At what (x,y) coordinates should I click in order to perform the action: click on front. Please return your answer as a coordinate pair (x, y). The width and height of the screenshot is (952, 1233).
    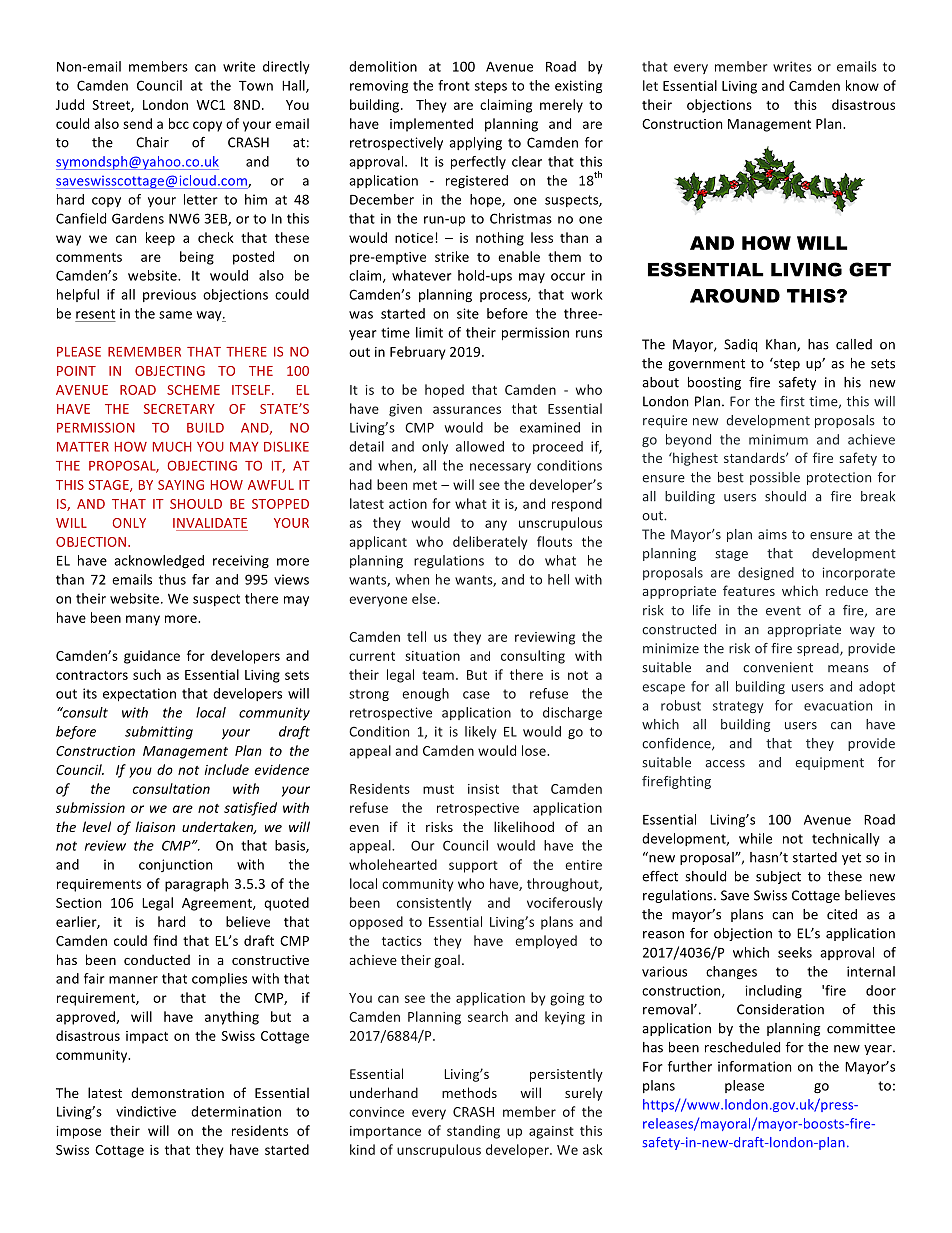
    Looking at the image, I should click on (454, 85).
